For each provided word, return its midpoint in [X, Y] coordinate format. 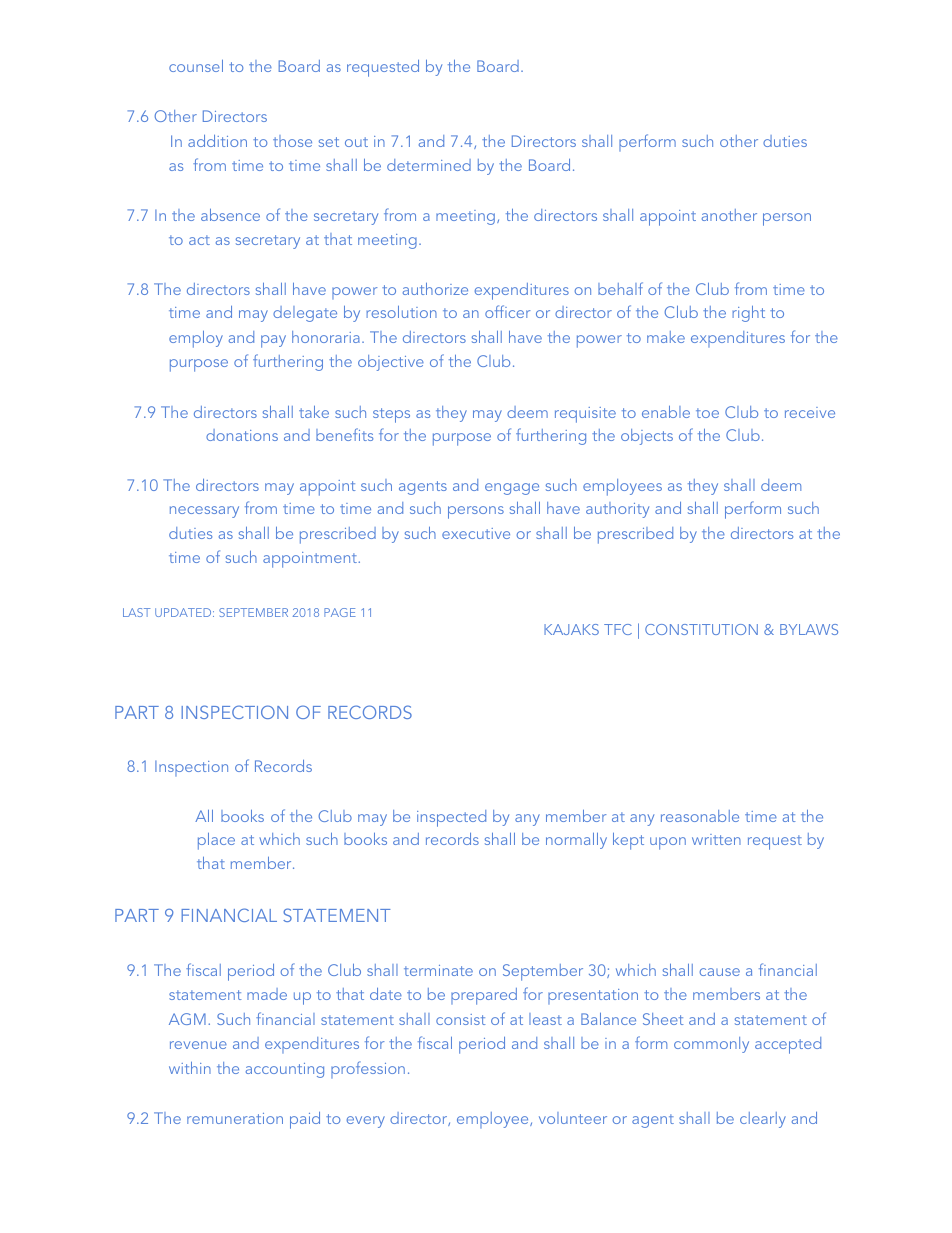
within [190, 1068]
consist [460, 1019]
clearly [763, 1120]
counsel [196, 66]
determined [429, 165]
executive [476, 533]
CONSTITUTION [701, 629]
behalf [620, 288]
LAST [136, 612]
